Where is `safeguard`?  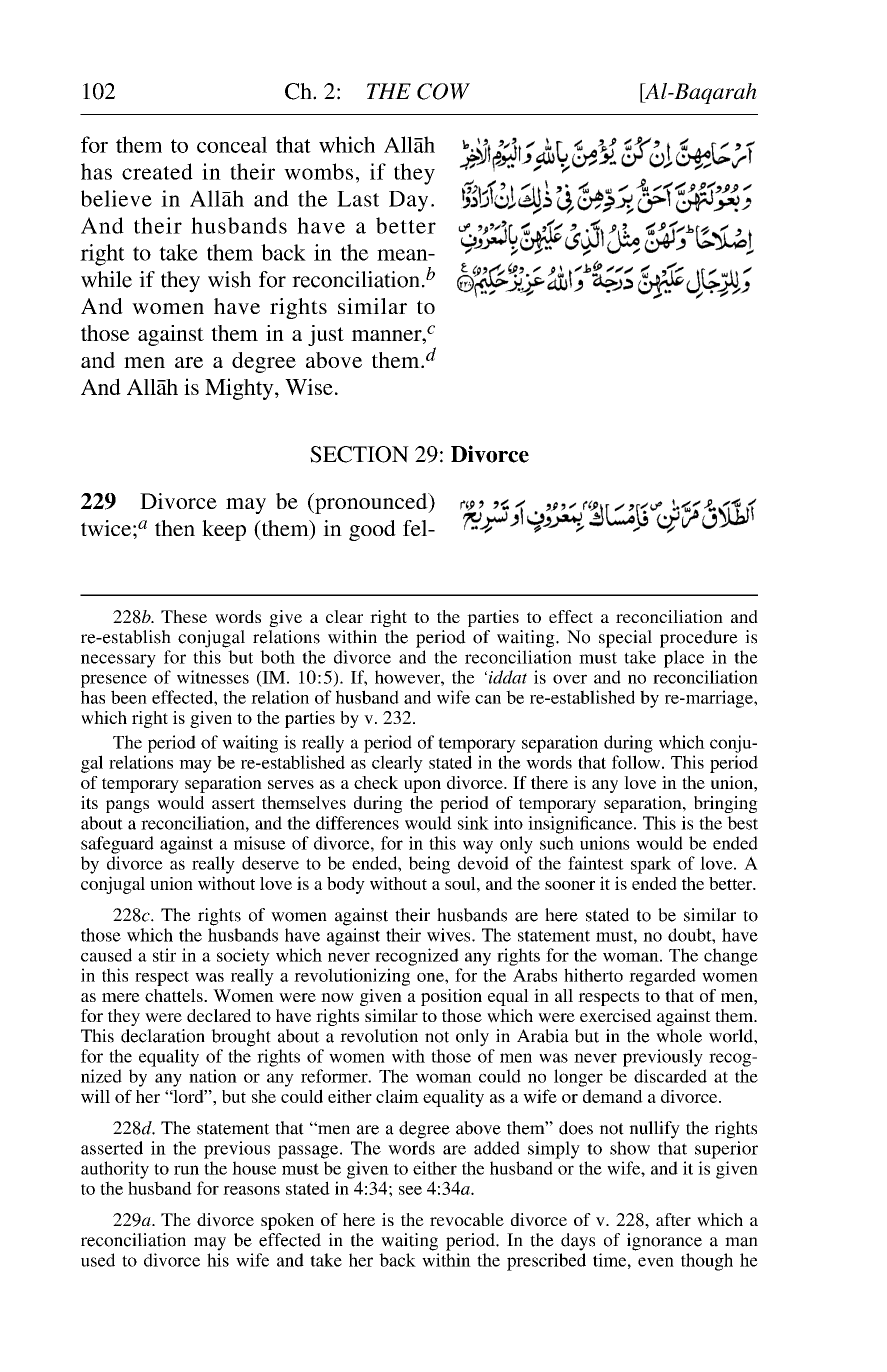 safeguard is located at coordinates (117, 845).
